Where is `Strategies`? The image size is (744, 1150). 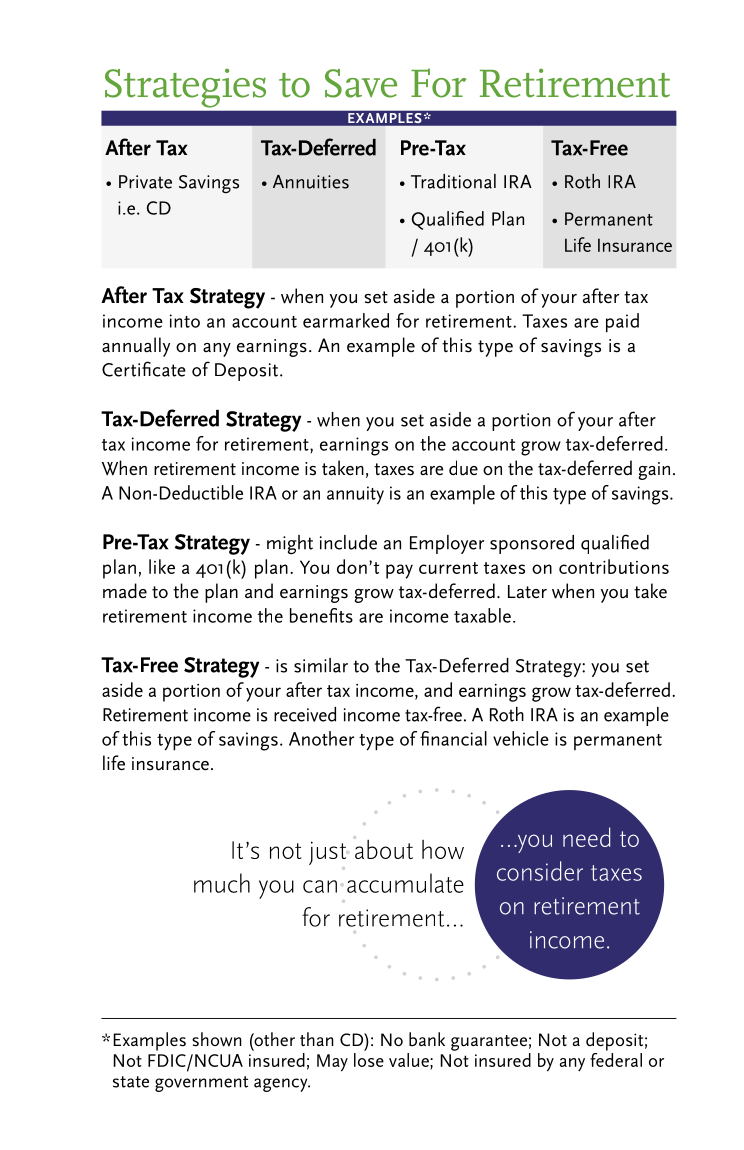
Strategies is located at coordinates (185, 88).
